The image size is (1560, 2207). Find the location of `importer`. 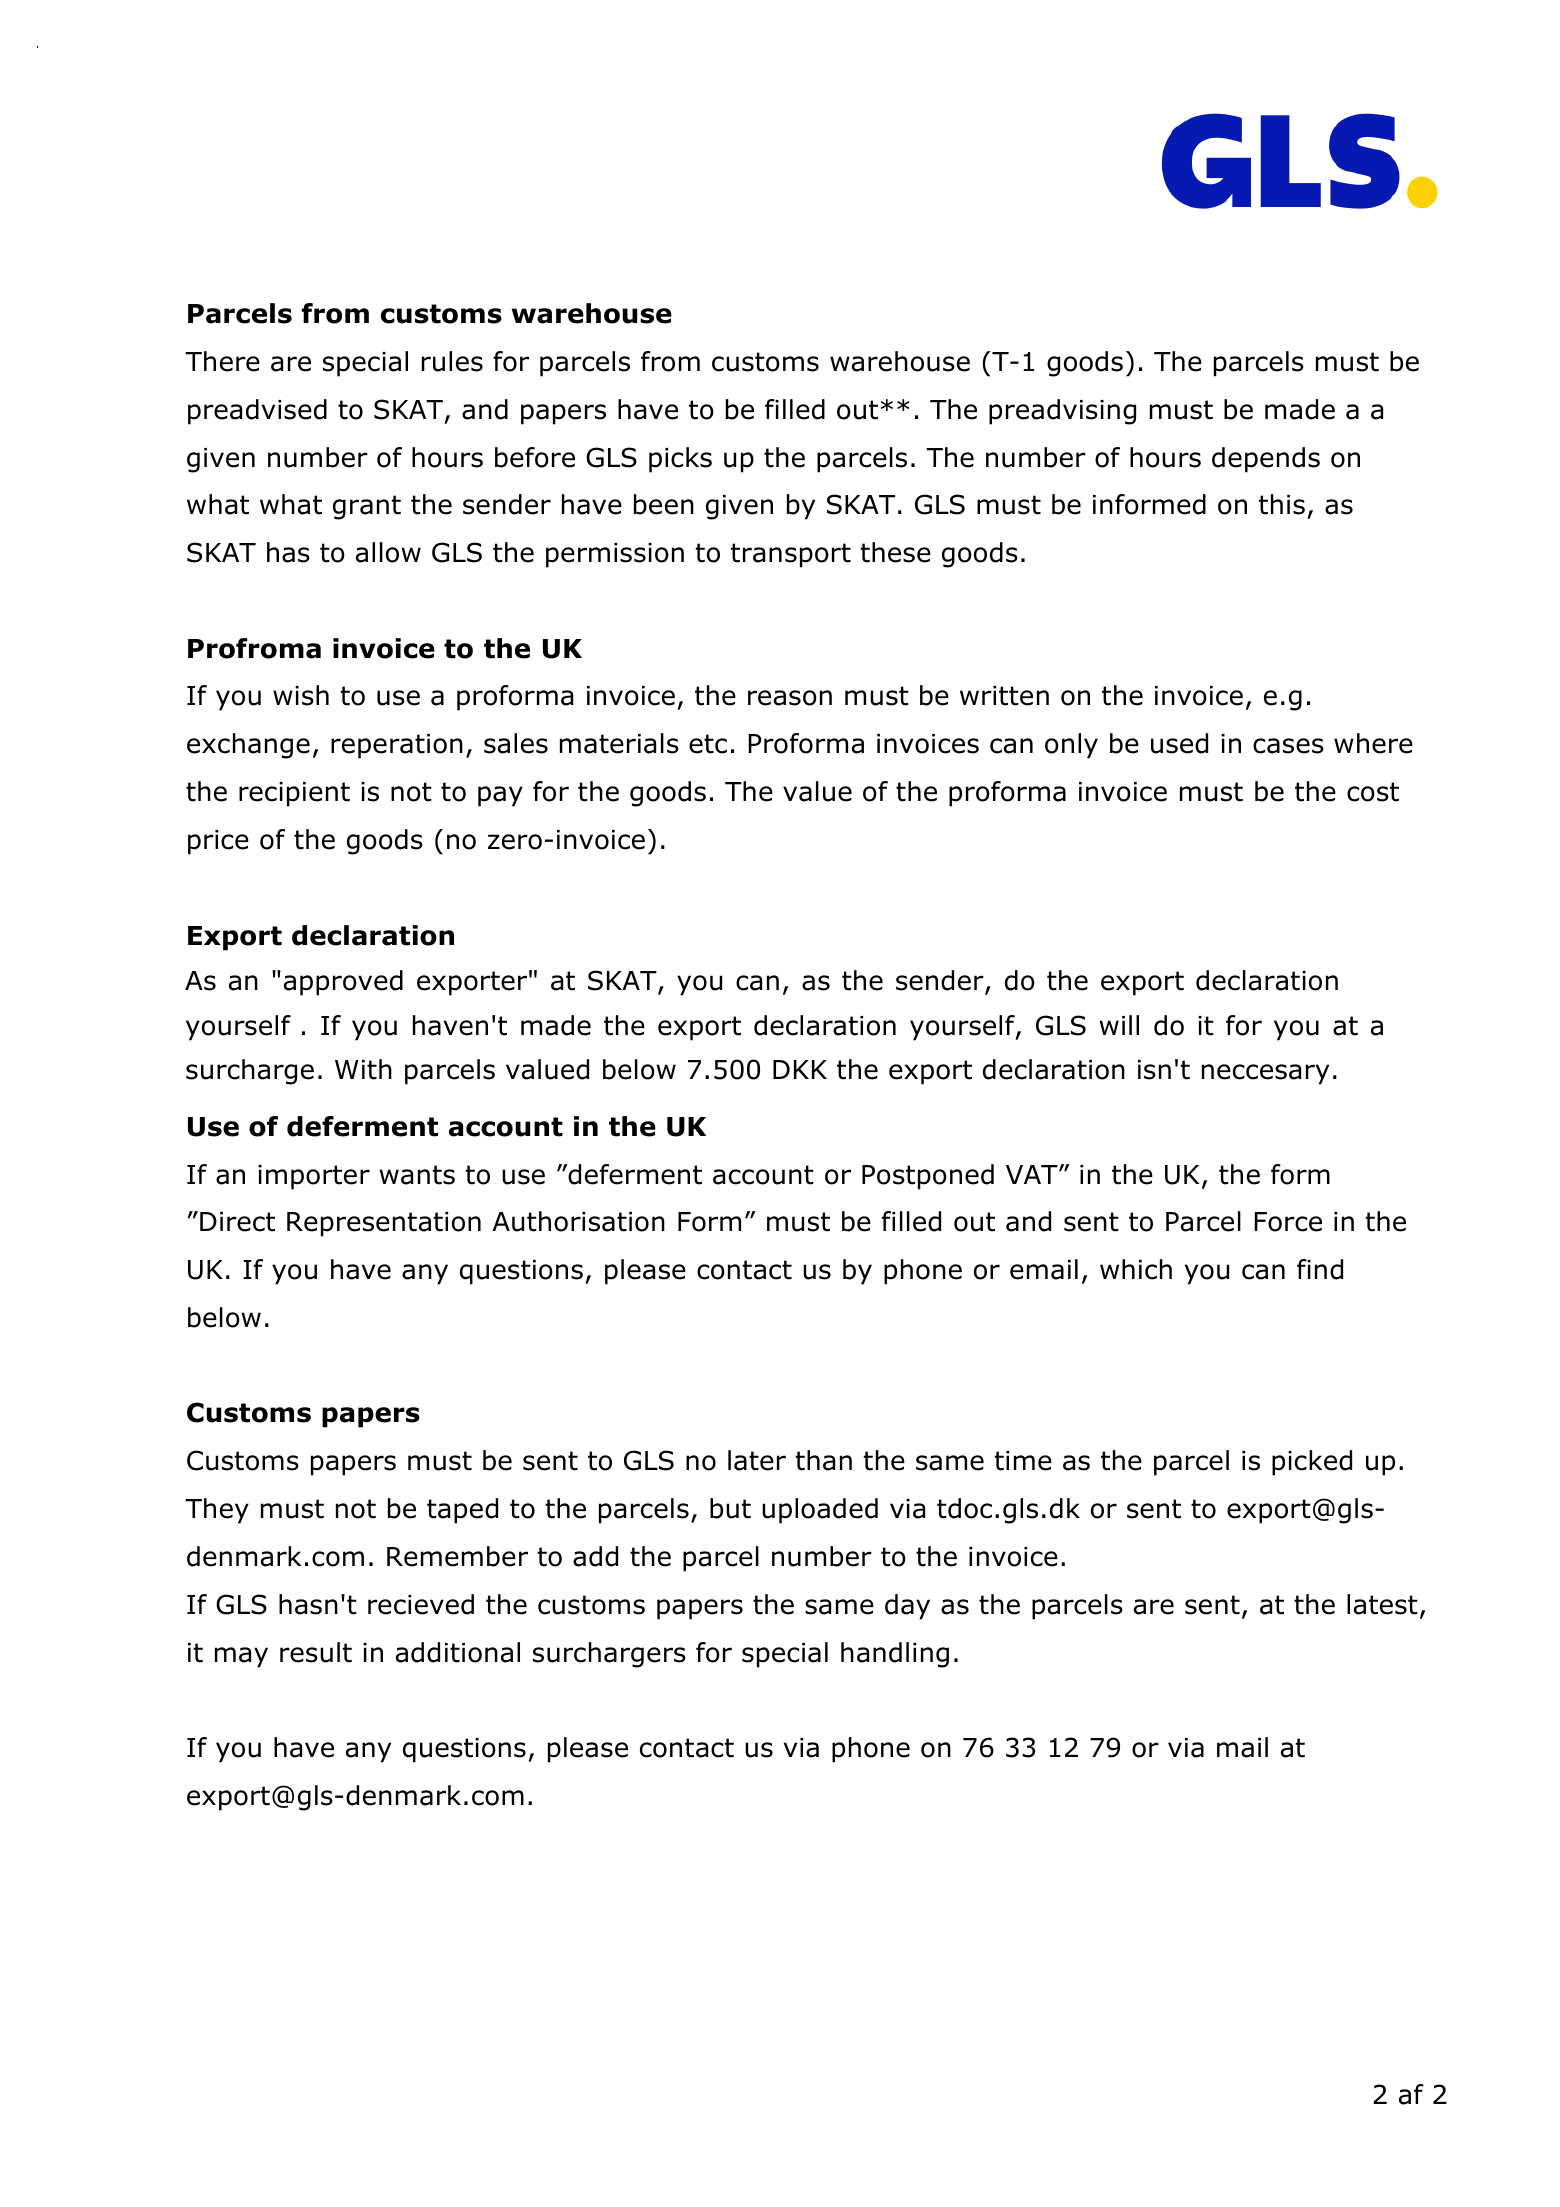

importer is located at coordinates (314, 1177).
